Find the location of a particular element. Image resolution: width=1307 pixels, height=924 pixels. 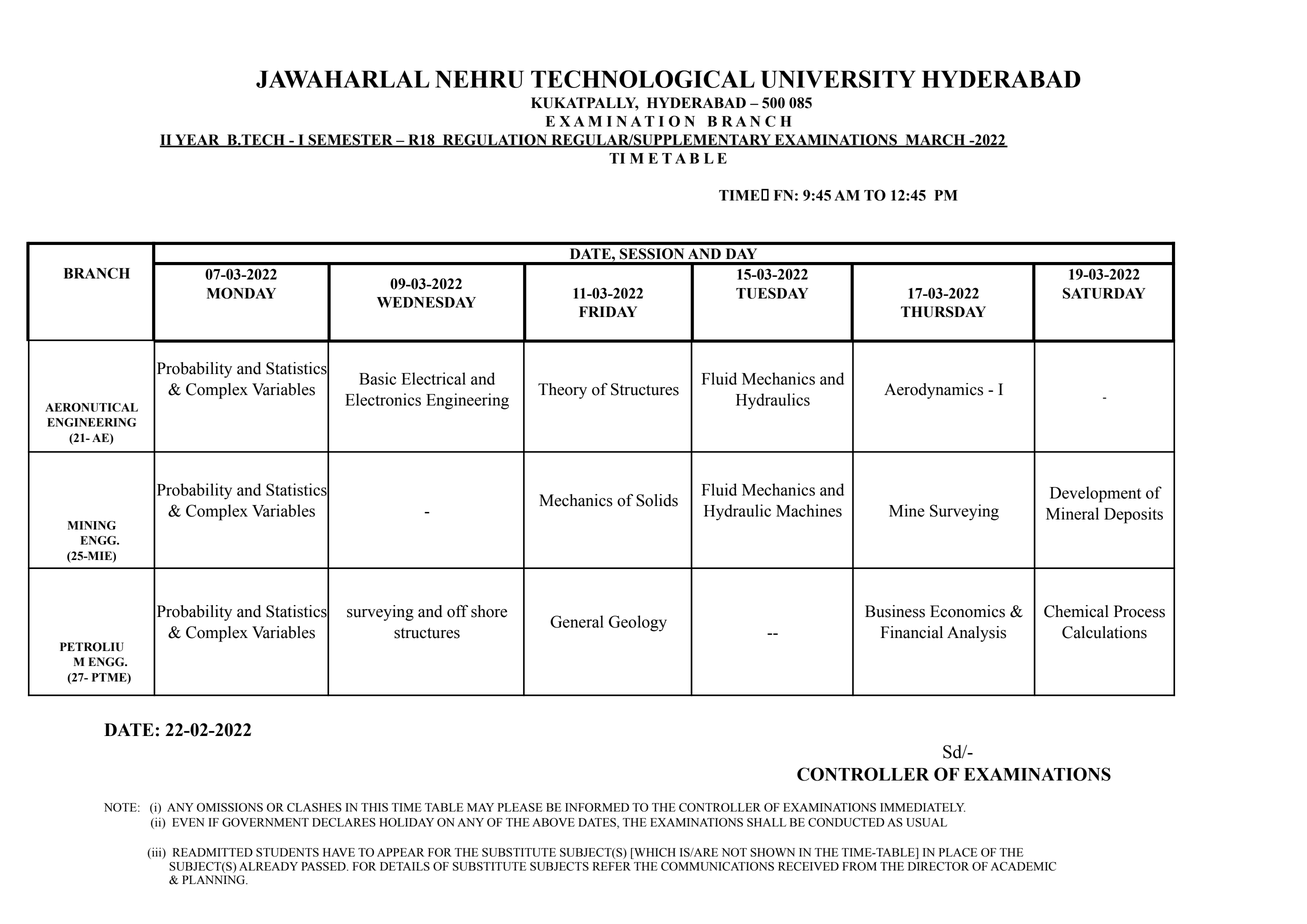

Theory is located at coordinates (562, 391).
